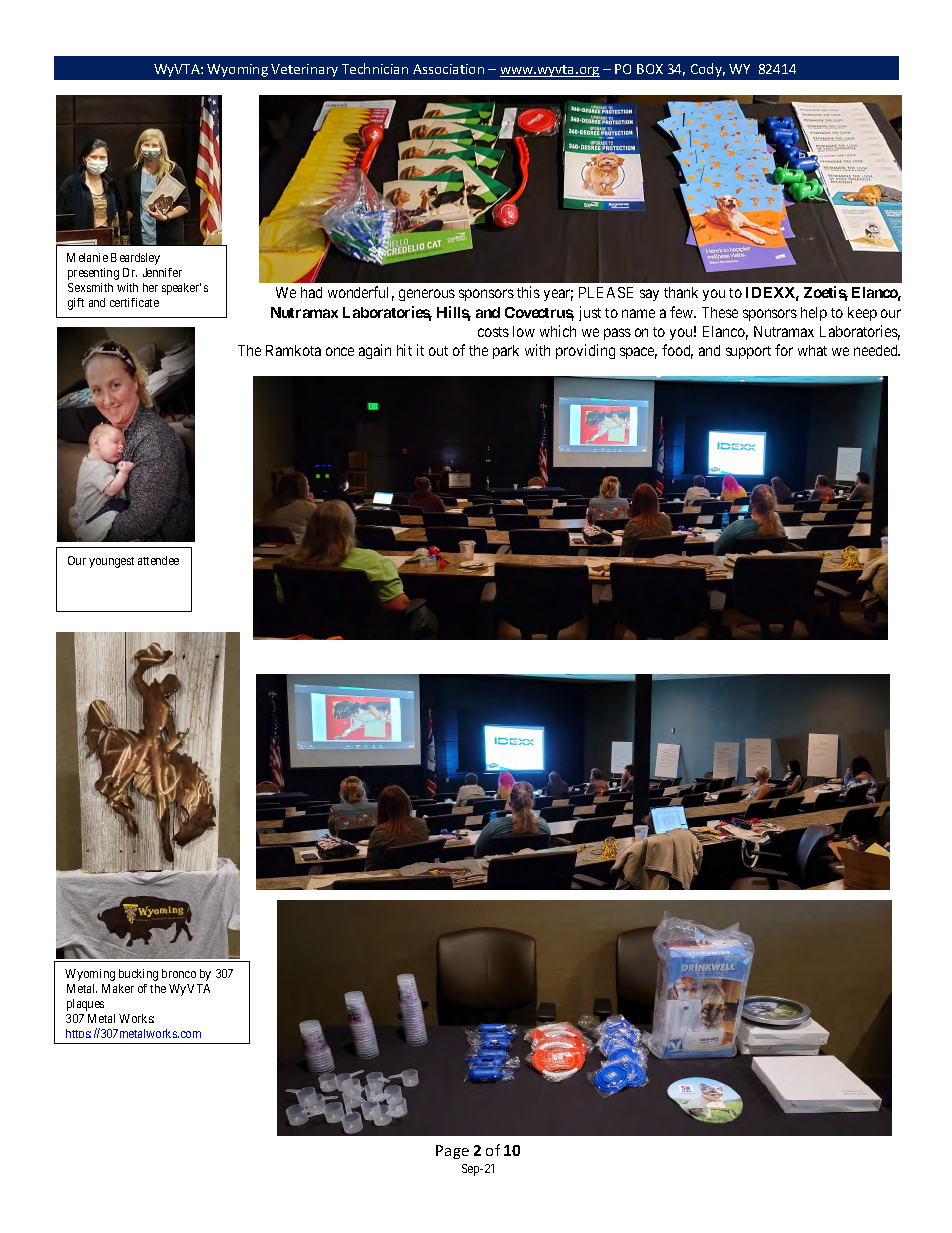 Image resolution: width=952 pixels, height=1233 pixels. Describe the element at coordinates (506, 352) in the screenshot. I see `park` at that location.
